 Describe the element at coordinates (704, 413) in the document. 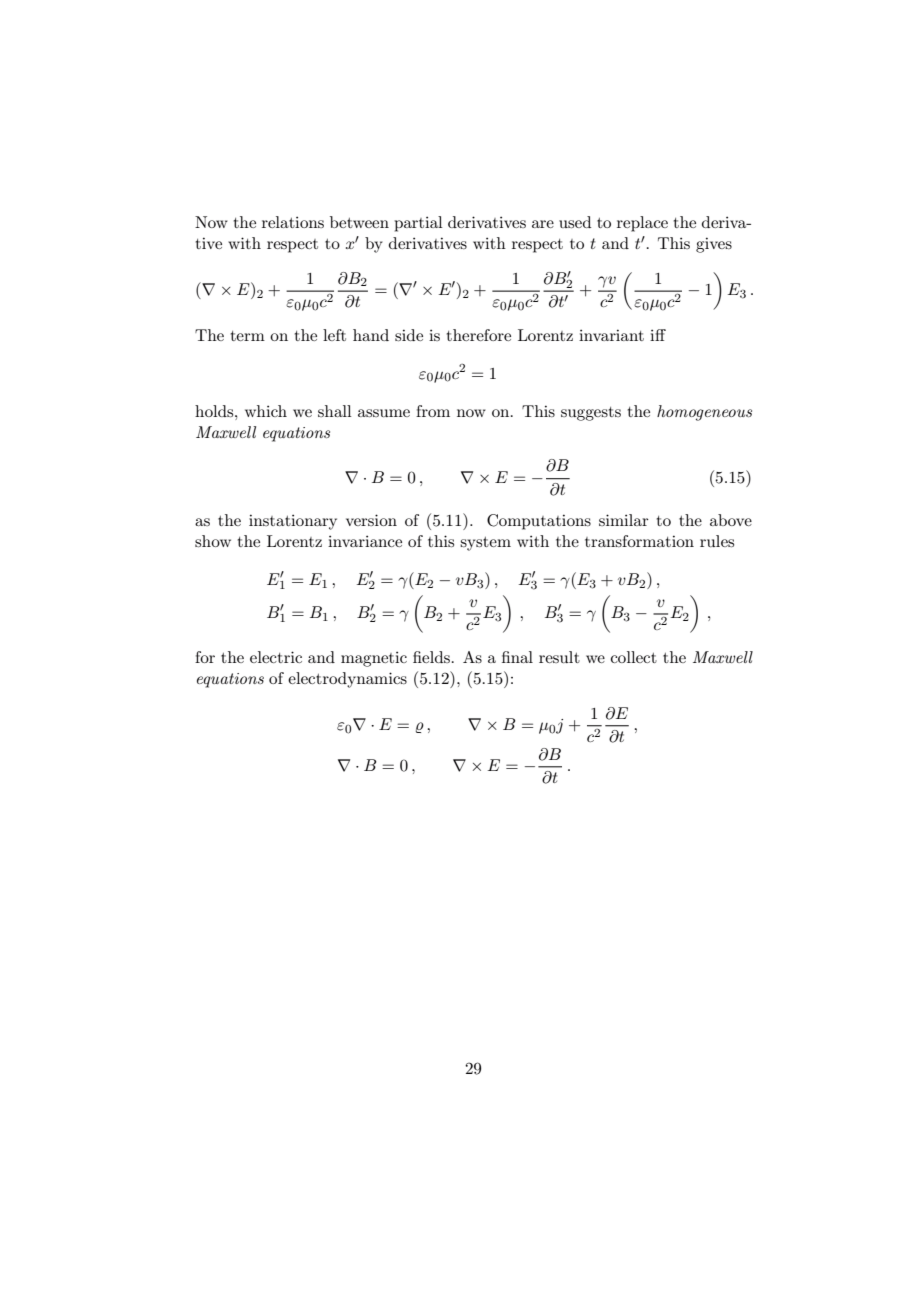

I see `homogeneous` at that location.
